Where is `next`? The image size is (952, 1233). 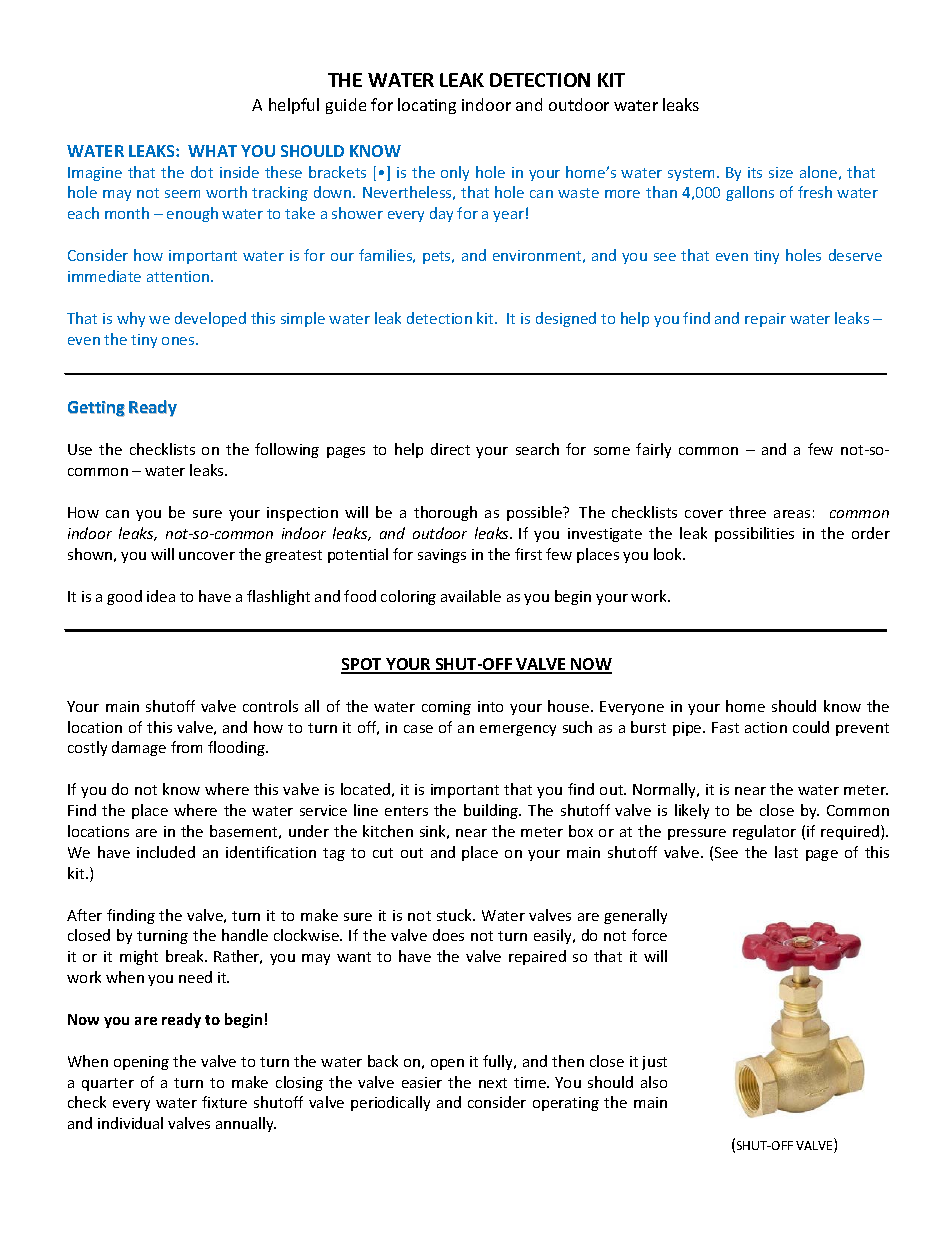 next is located at coordinates (493, 1083).
